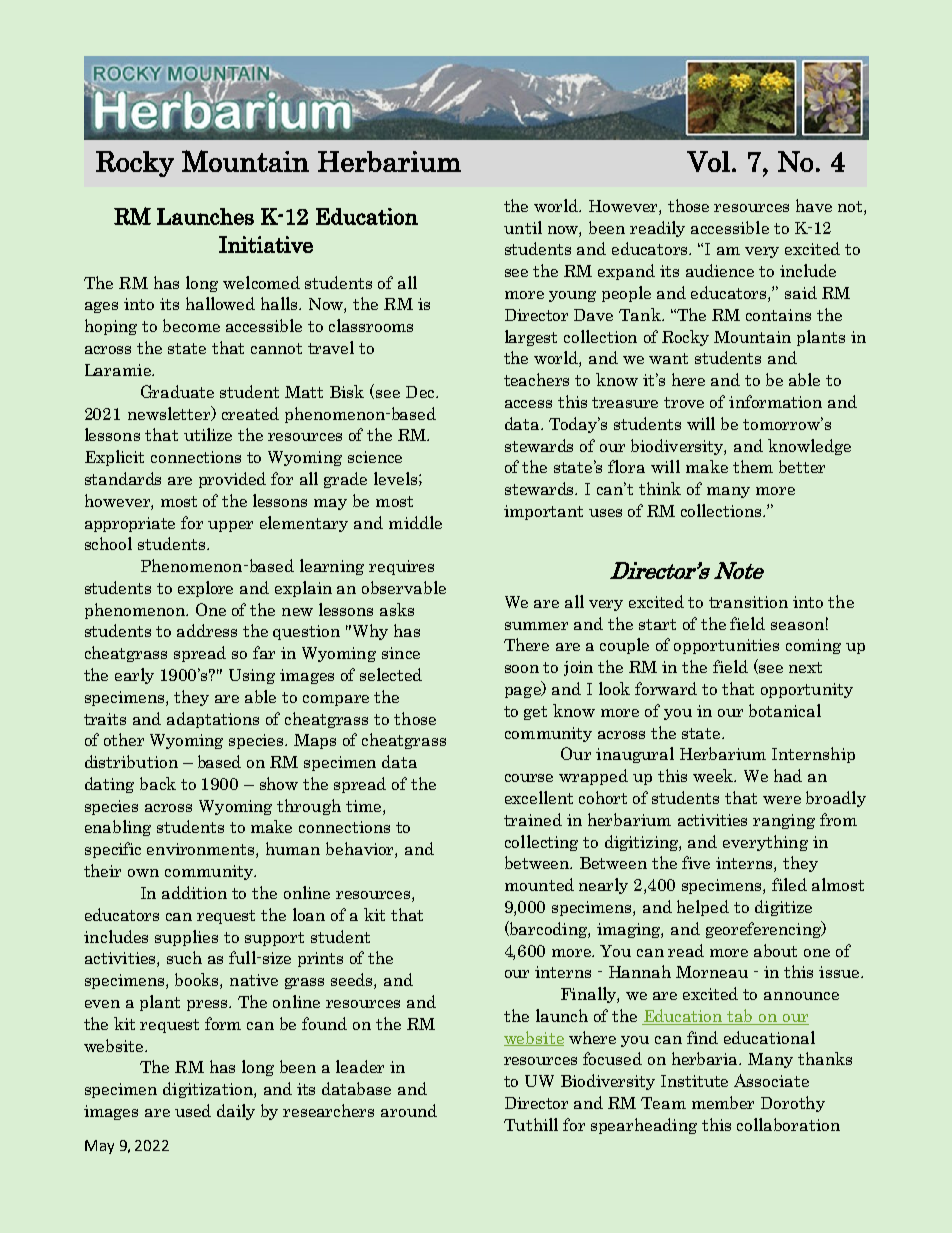 The height and width of the screenshot is (1233, 952). I want to click on middle, so click(415, 522).
